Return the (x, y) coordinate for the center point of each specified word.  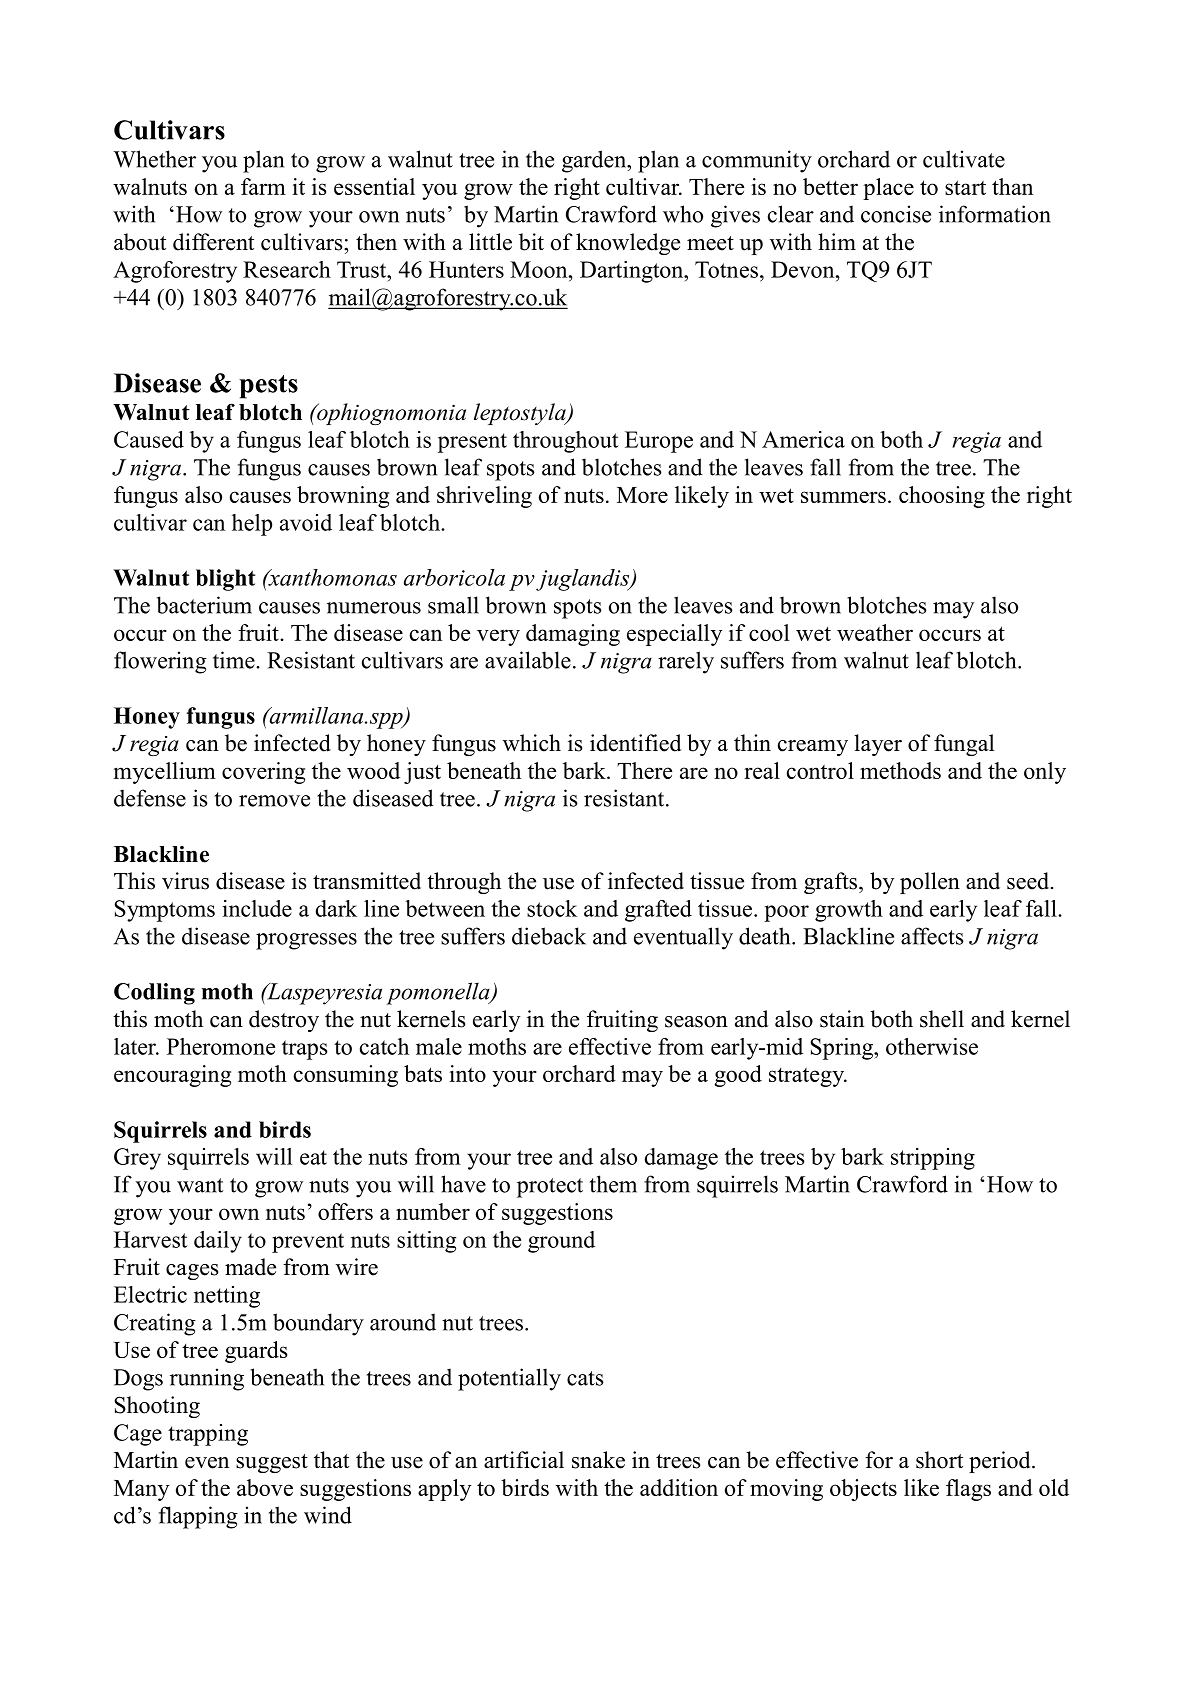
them (613, 1184)
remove (274, 801)
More (642, 495)
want (200, 1185)
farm (263, 186)
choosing (942, 497)
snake (598, 1460)
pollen (930, 883)
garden (595, 161)
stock (552, 908)
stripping (933, 1159)
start (965, 187)
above (265, 1487)
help (252, 525)
